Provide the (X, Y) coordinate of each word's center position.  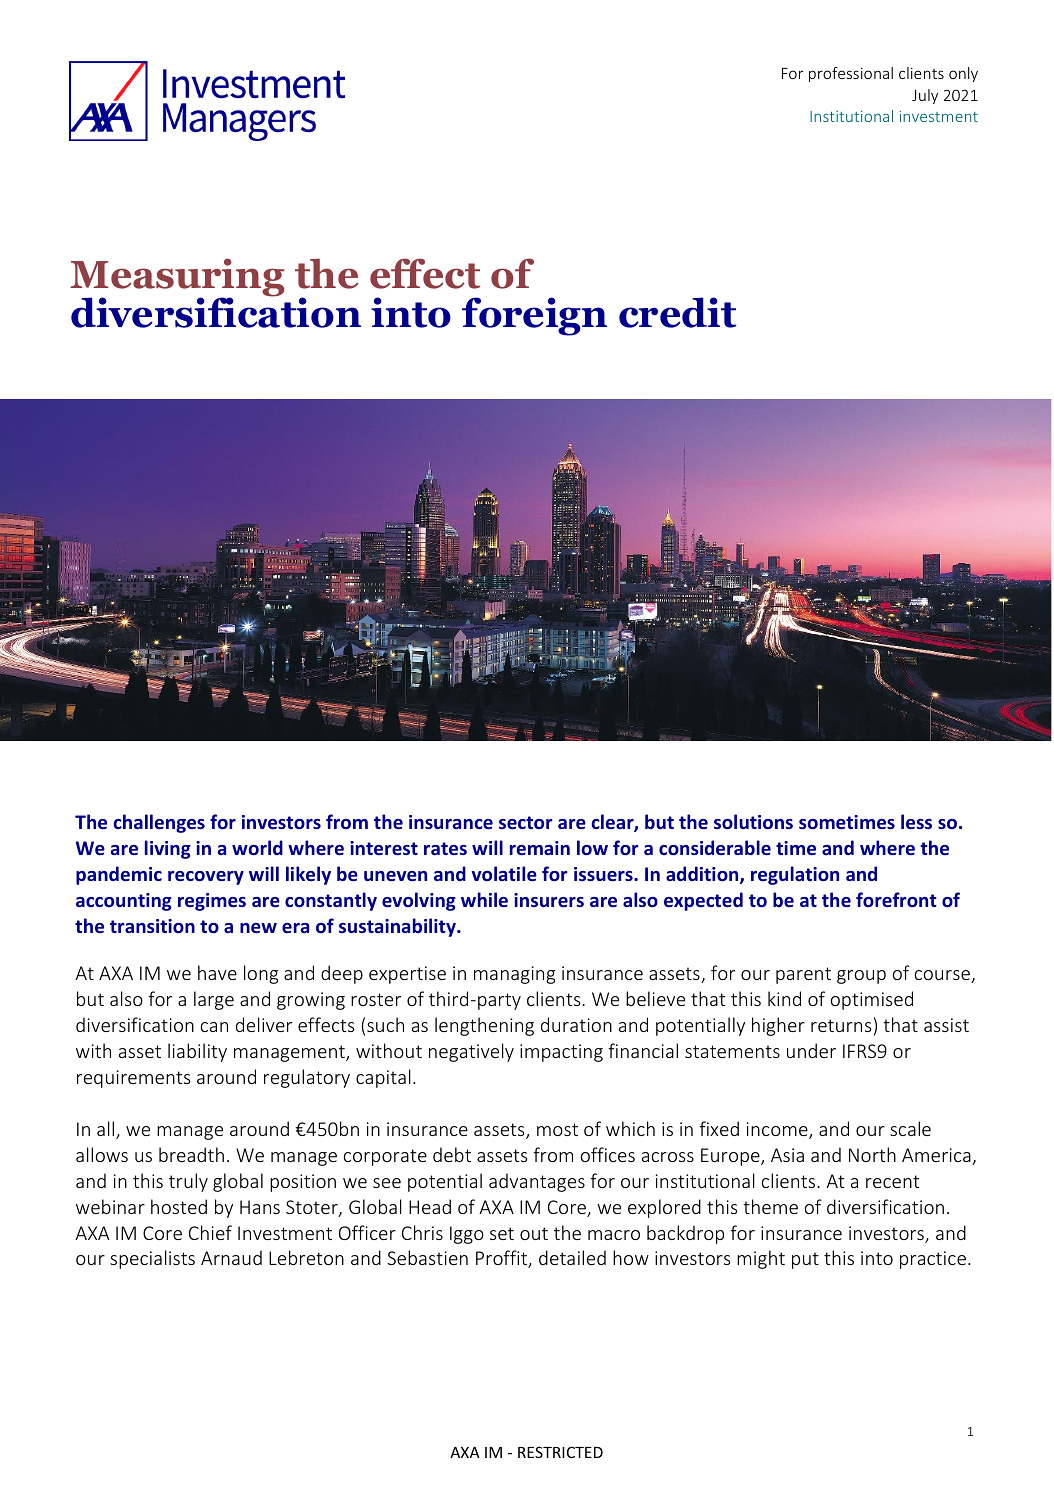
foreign (534, 316)
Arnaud (231, 1257)
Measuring (177, 278)
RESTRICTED (560, 1452)
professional (851, 74)
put (805, 1260)
